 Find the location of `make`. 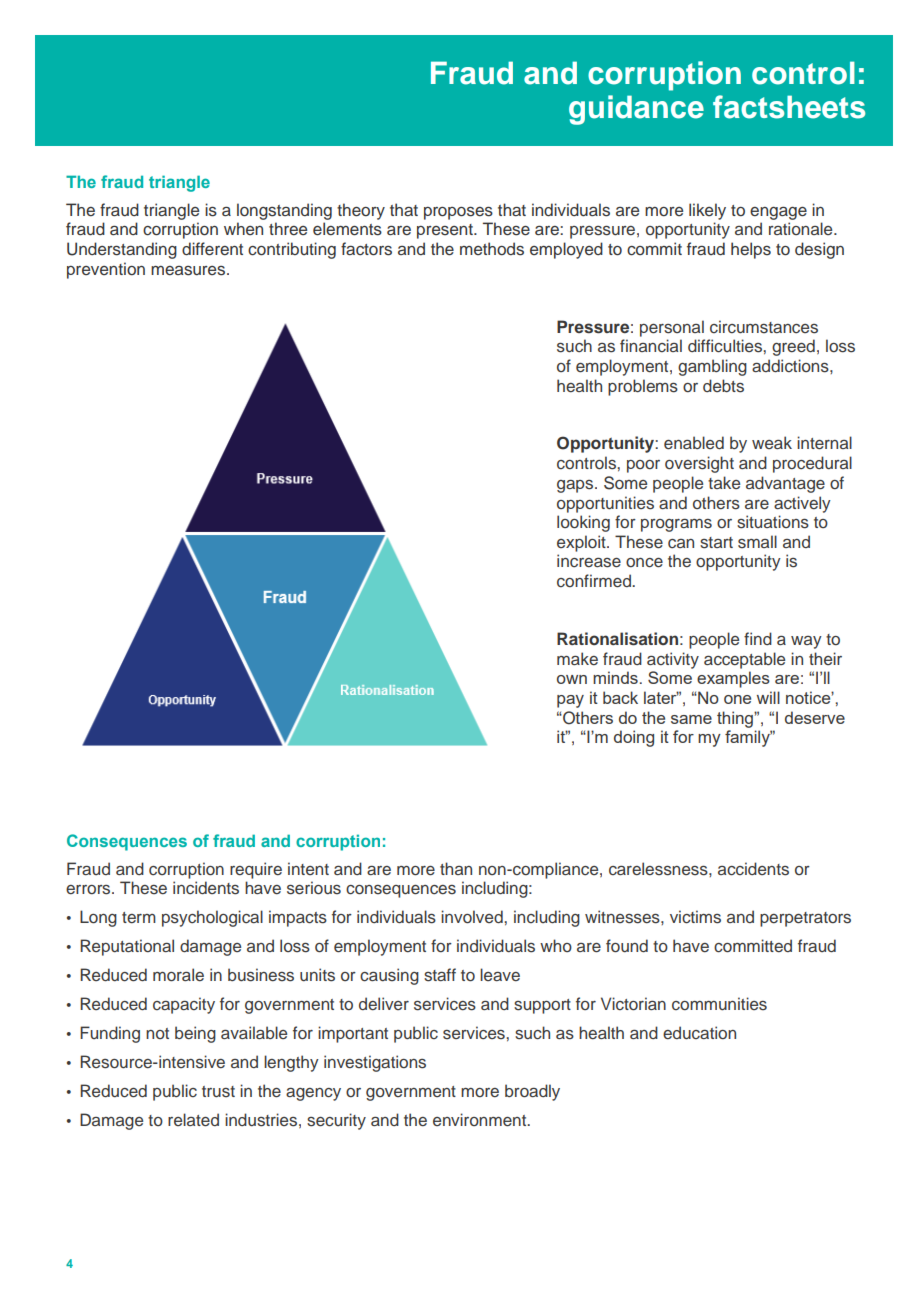

make is located at coordinates (577, 659).
